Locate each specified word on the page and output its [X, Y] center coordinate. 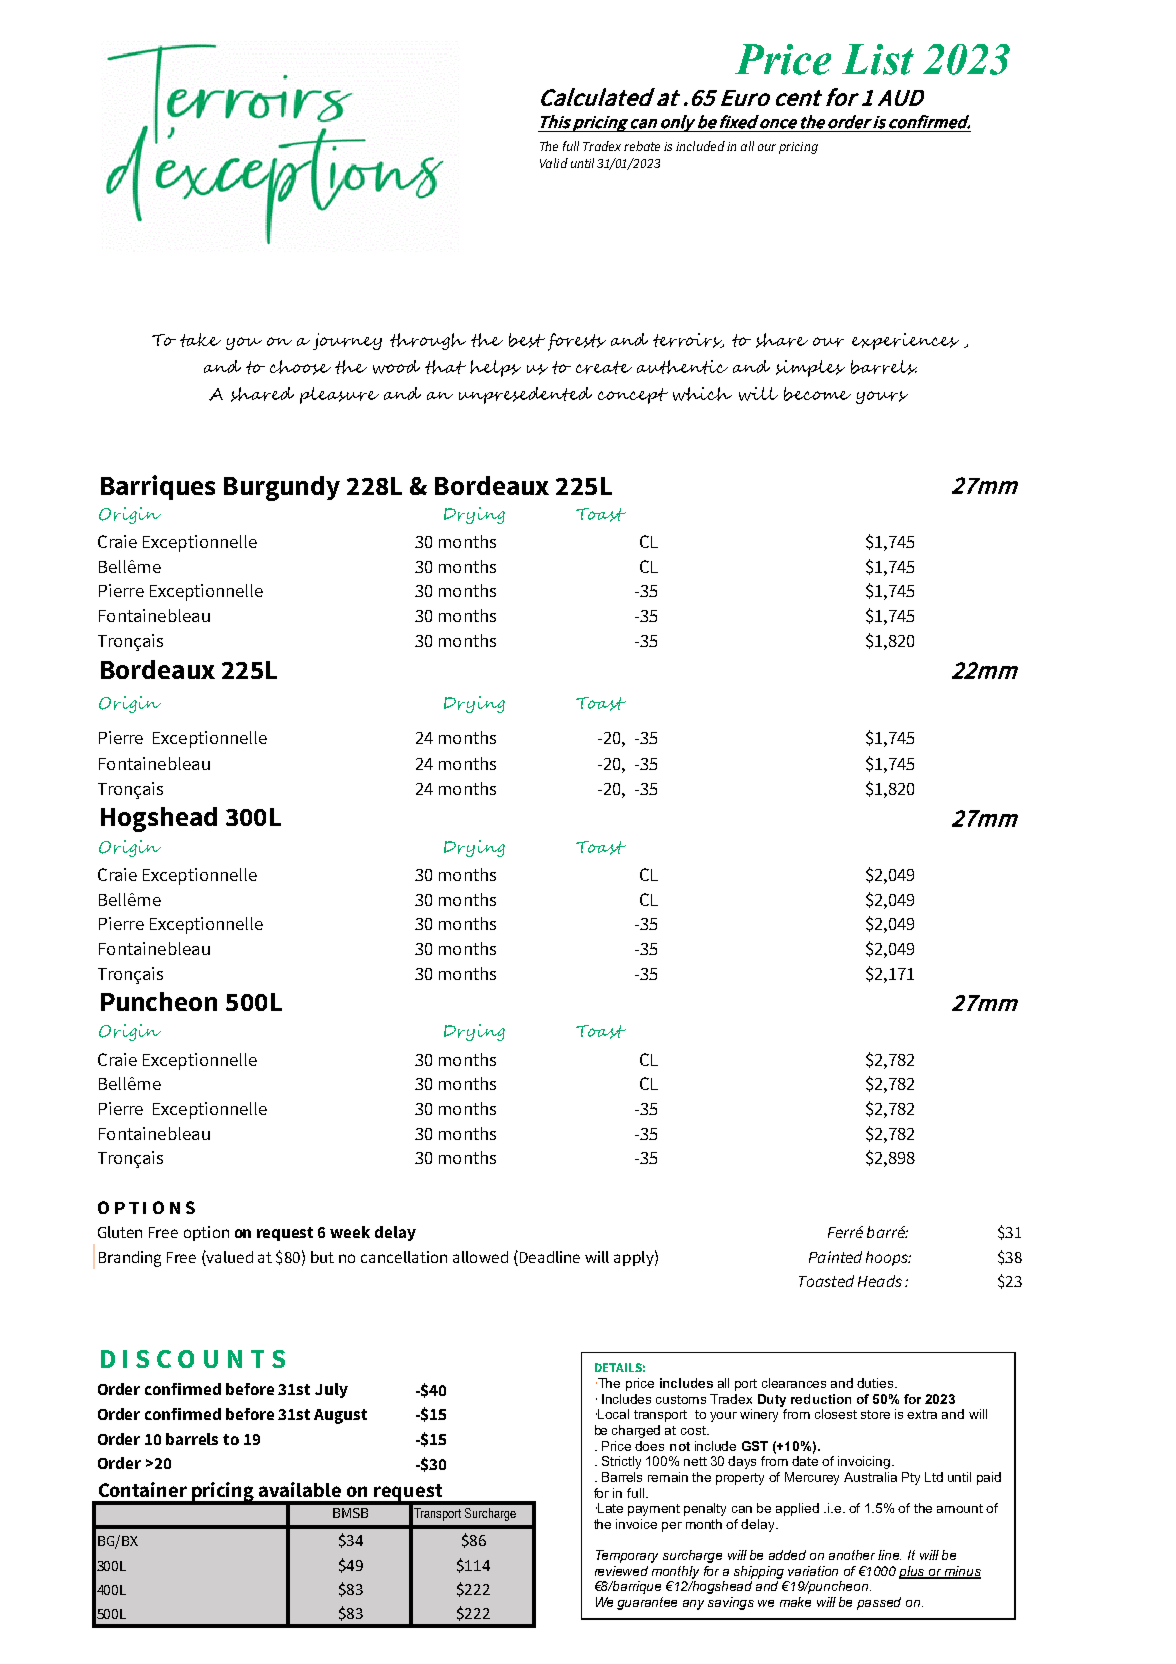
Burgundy [282, 488]
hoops [888, 1258]
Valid [554, 163]
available [300, 1489]
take [200, 340]
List [878, 59]
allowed [480, 1257]
